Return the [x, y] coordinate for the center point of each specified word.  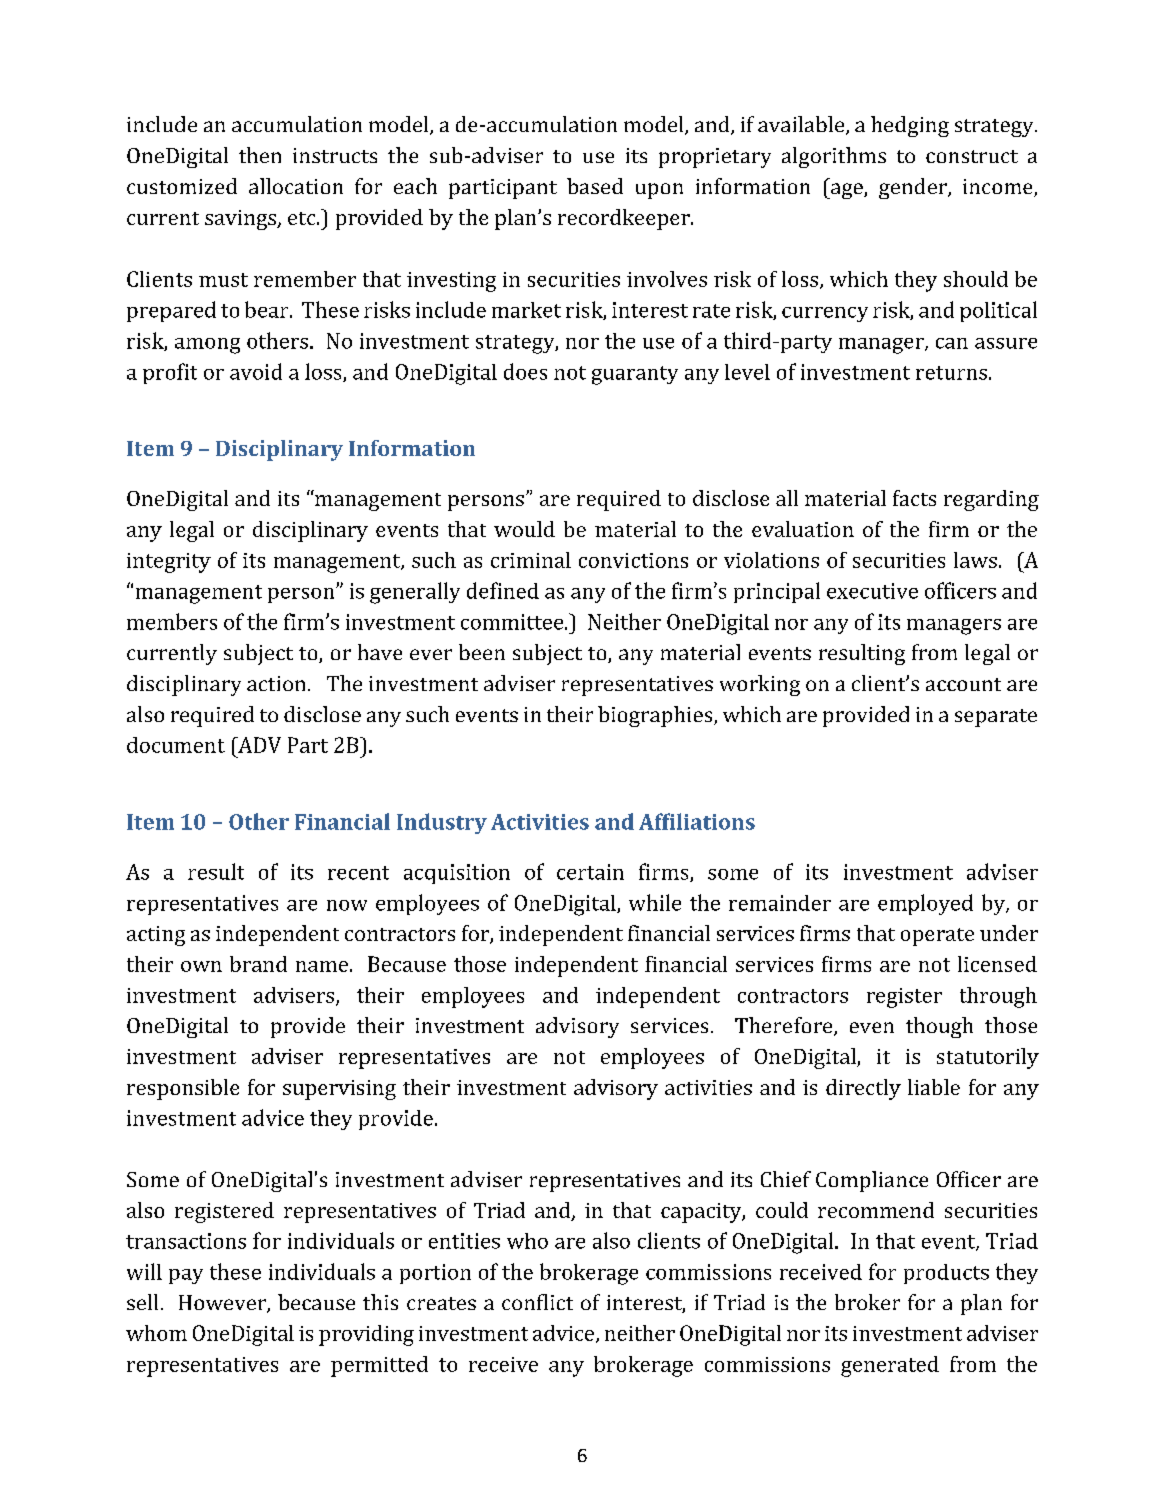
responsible [183, 1089]
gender [914, 188]
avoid [256, 371]
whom [156, 1333]
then [260, 155]
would [524, 529]
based [595, 186]
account [963, 684]
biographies [656, 716]
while [655, 902]
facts [914, 498]
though [939, 1027]
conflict [537, 1302]
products [946, 1274]
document [176, 745]
